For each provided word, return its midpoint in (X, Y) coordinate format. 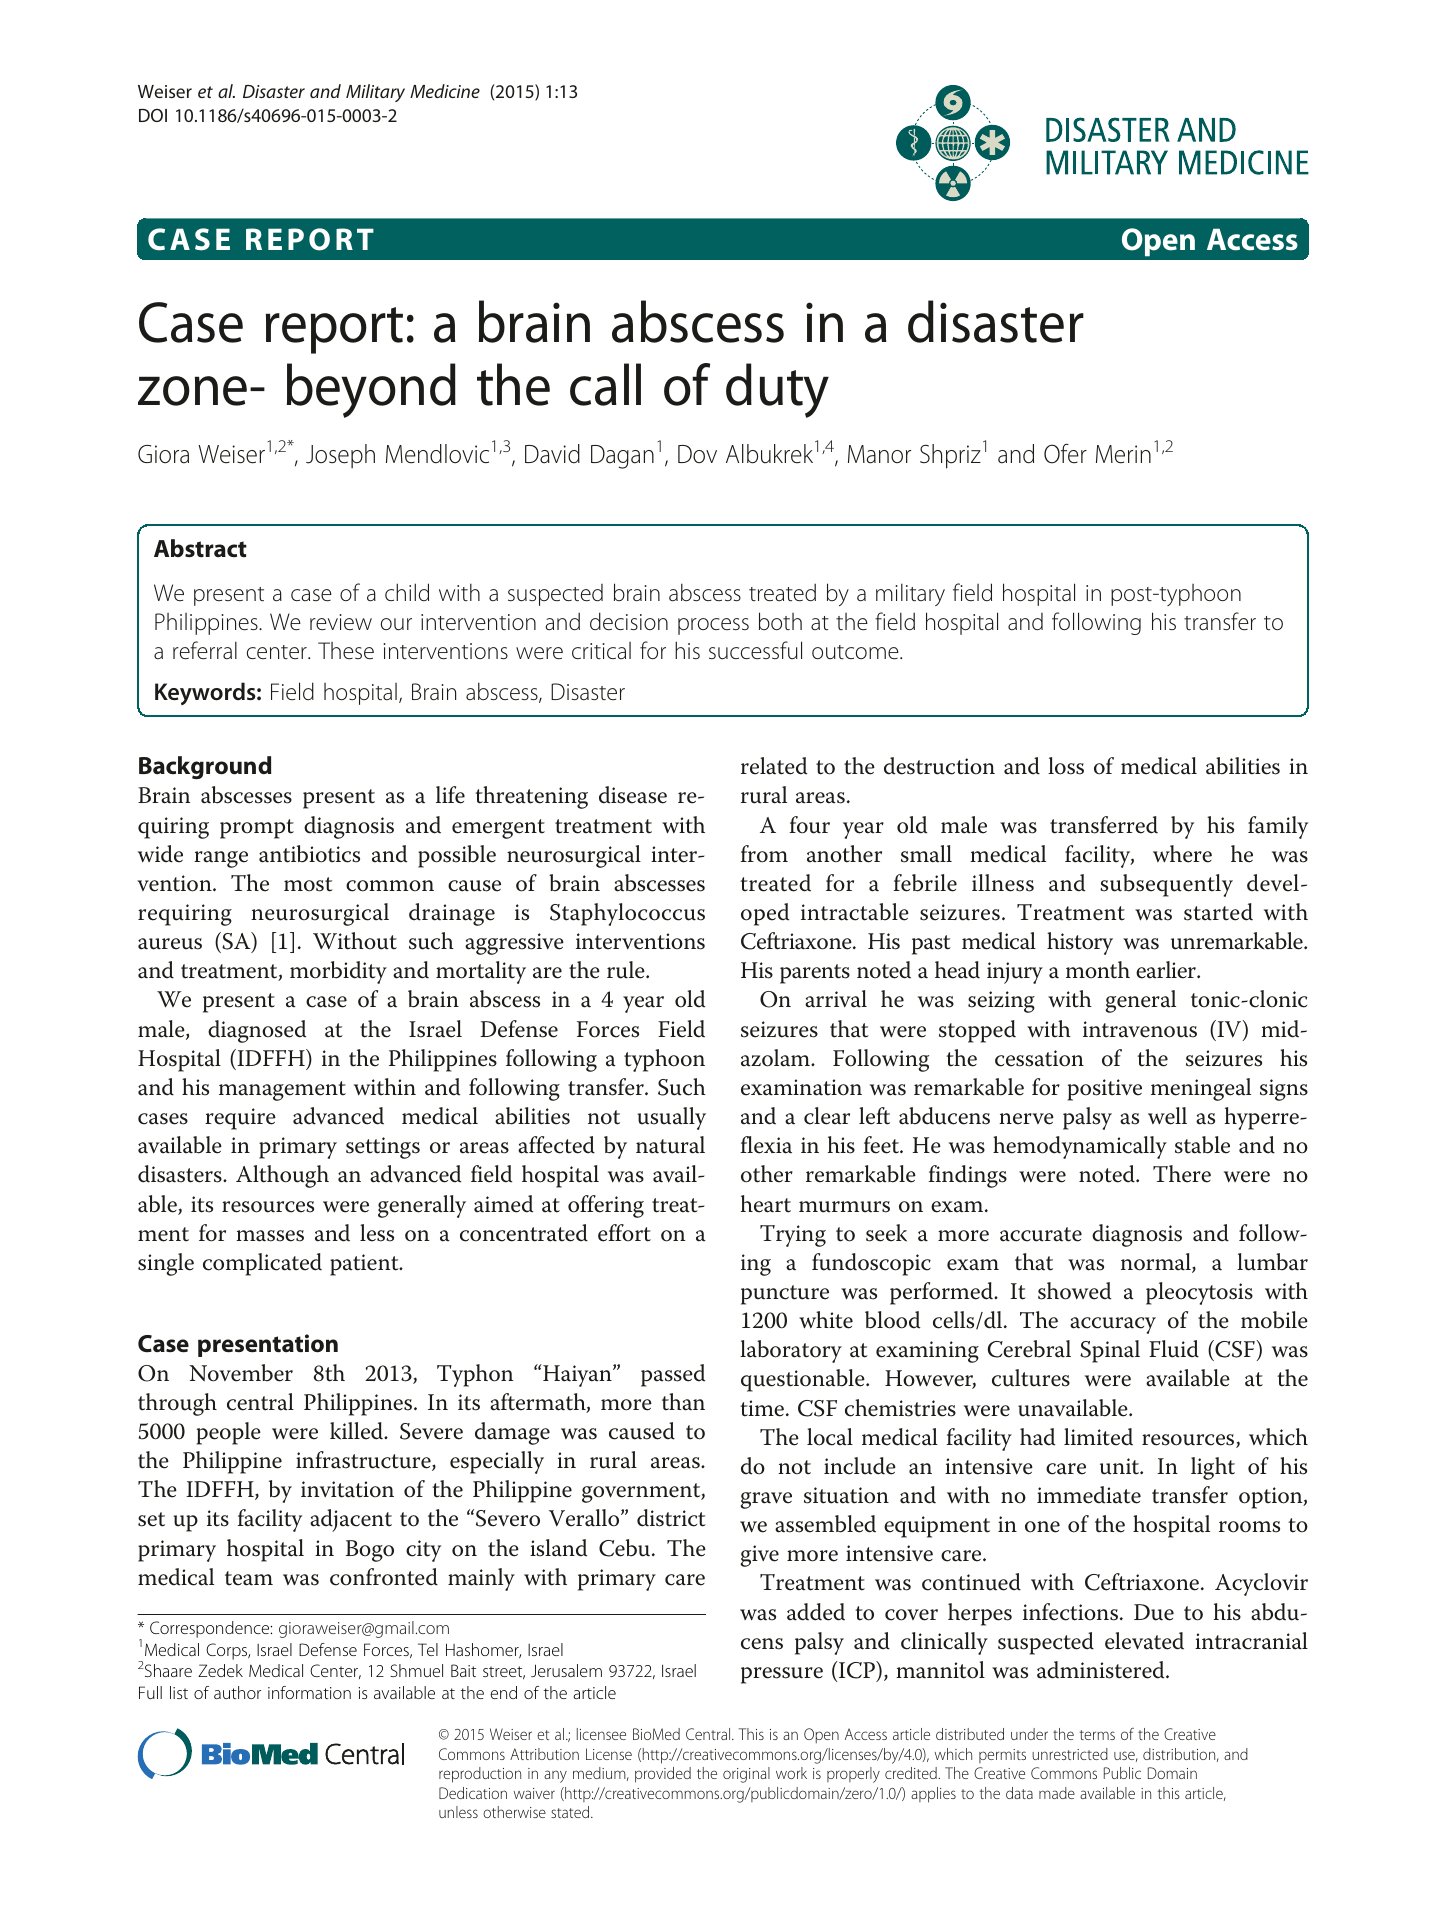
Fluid (1174, 1349)
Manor (879, 454)
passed (673, 1375)
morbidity (338, 972)
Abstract (200, 548)
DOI (153, 115)
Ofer (1065, 453)
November (241, 1373)
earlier (1167, 970)
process (713, 626)
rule (627, 970)
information (309, 1692)
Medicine (445, 91)
